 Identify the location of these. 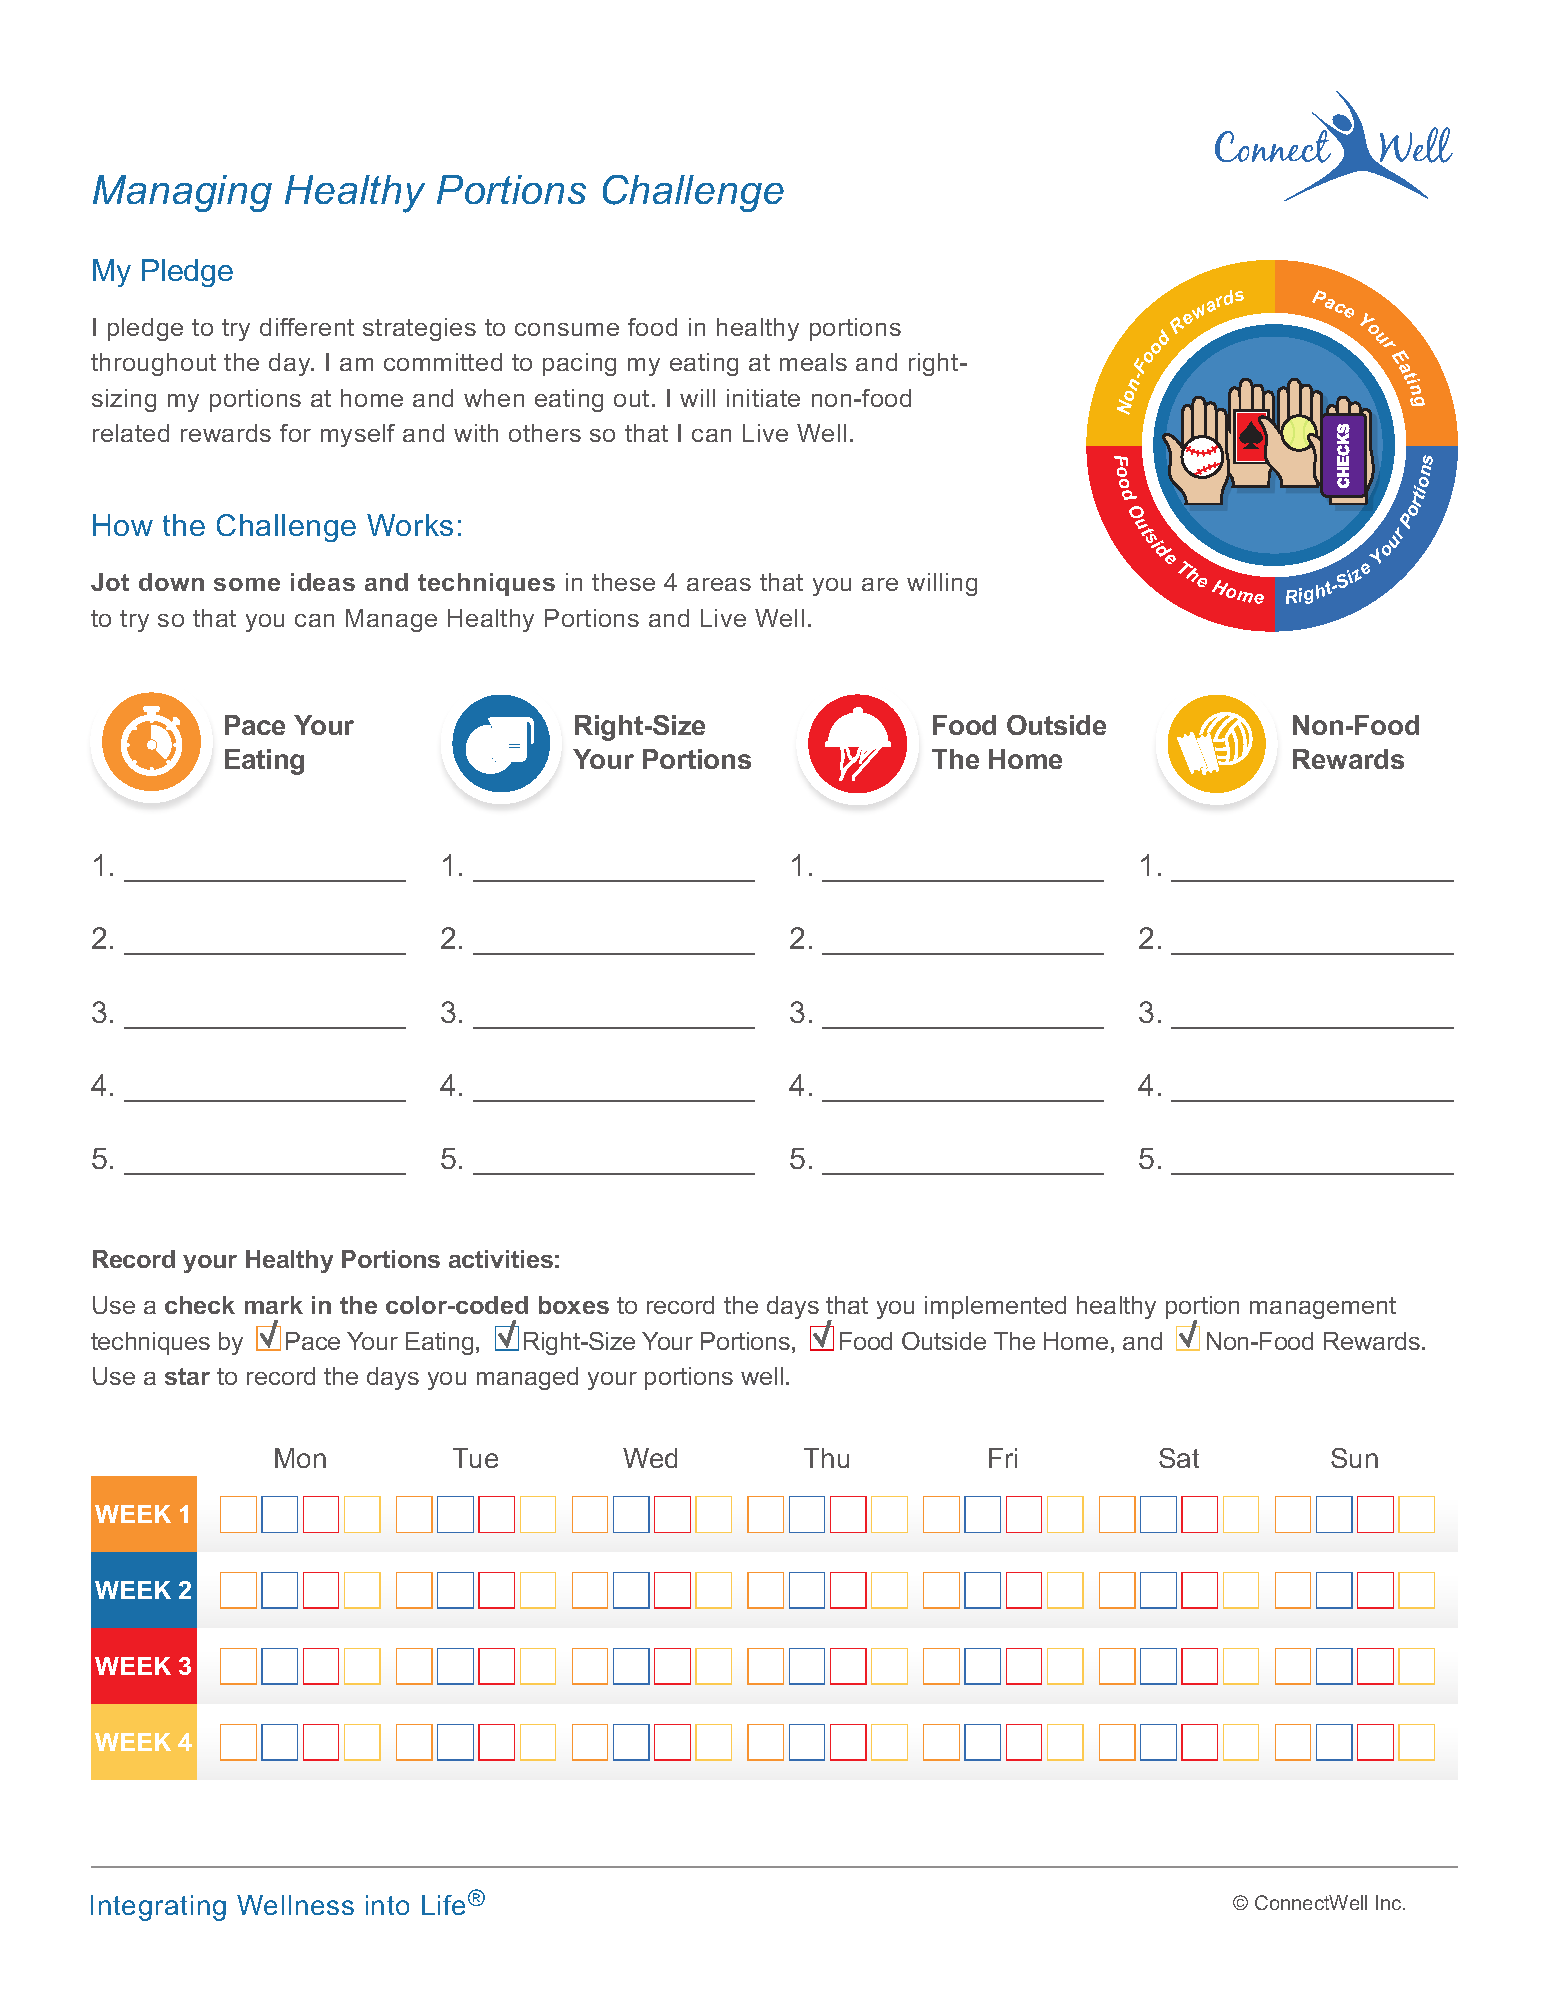
(623, 582).
